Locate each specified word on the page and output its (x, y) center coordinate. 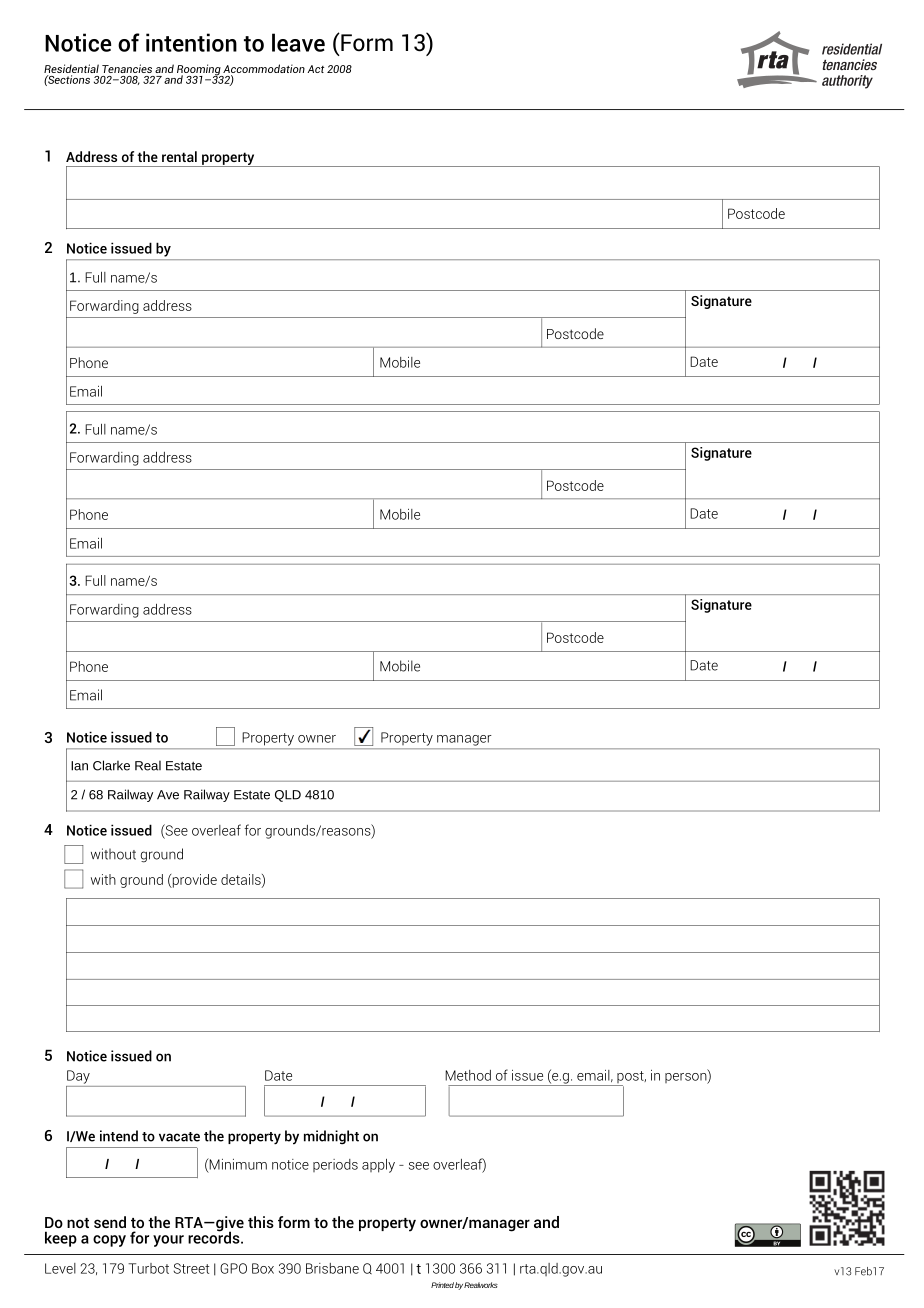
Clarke (111, 765)
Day (78, 1077)
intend (119, 1136)
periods (335, 1165)
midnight (331, 1137)
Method (468, 1075)
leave (298, 42)
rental (179, 156)
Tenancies (127, 68)
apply (378, 1166)
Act (315, 69)
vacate (179, 1137)
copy (109, 1241)
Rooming (199, 71)
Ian (79, 766)
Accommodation (264, 70)
